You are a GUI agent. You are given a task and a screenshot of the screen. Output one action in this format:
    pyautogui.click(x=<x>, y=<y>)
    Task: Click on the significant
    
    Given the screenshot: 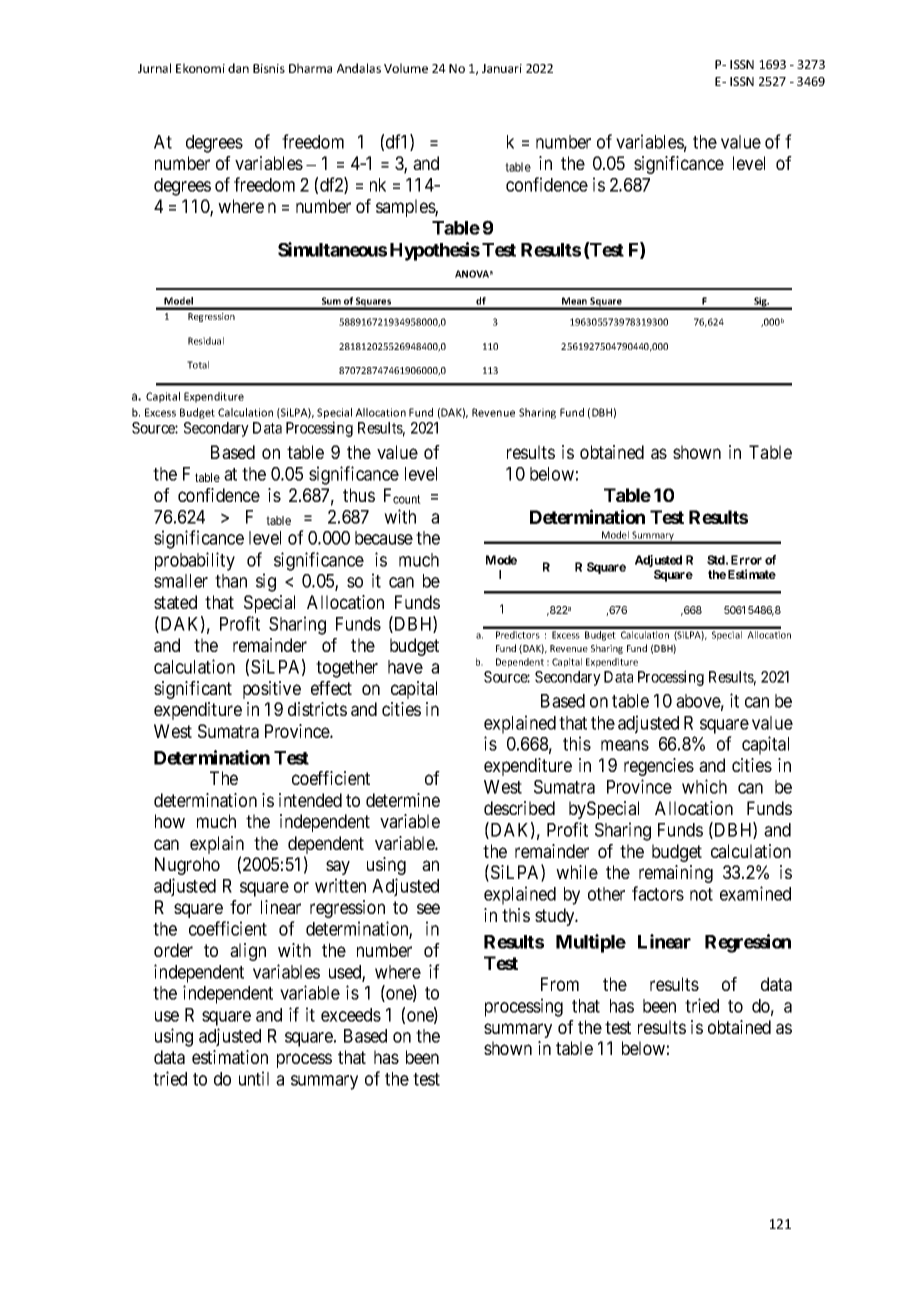 What is the action you would take?
    pyautogui.click(x=193, y=690)
